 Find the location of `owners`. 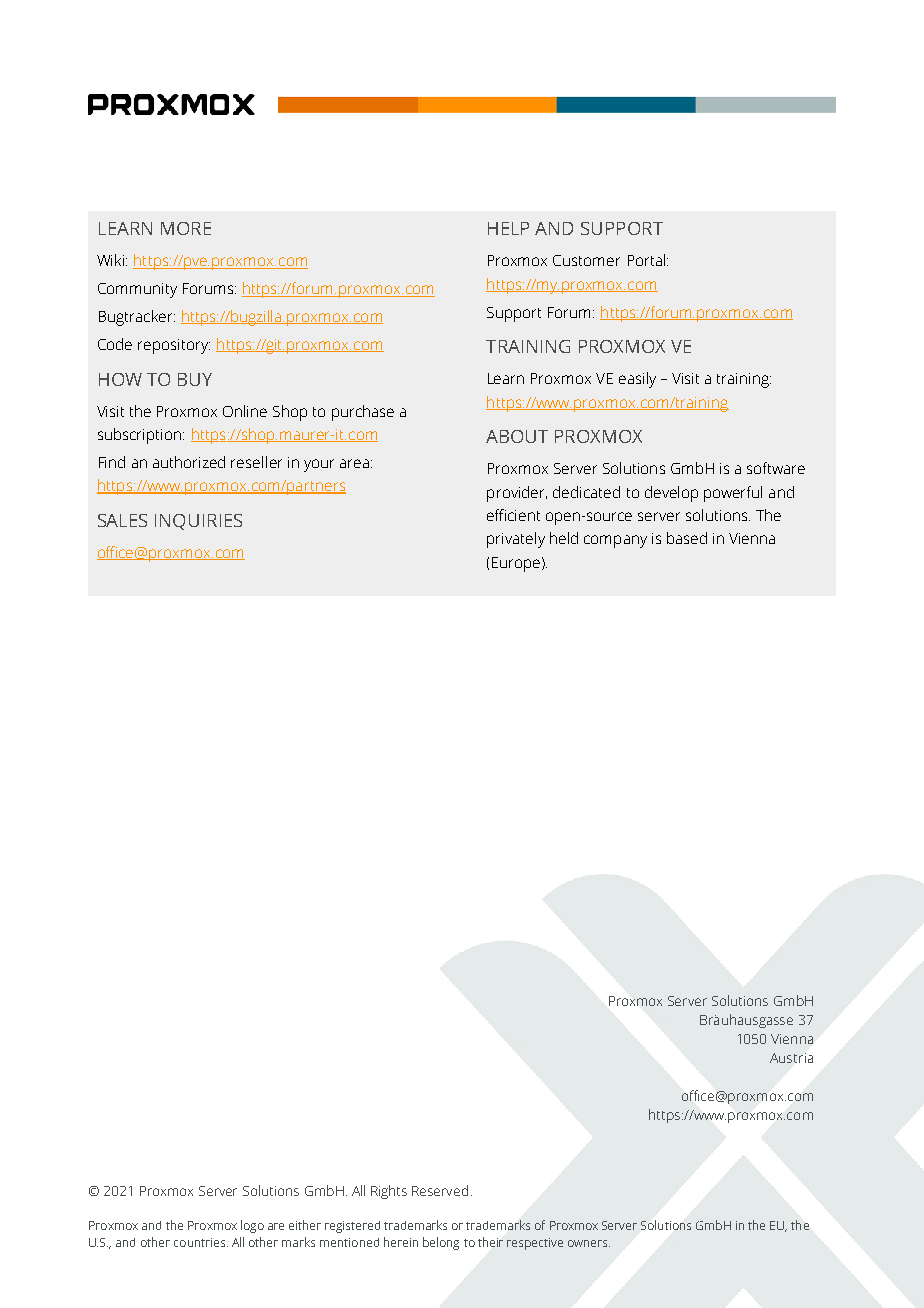

owners is located at coordinates (589, 1243).
